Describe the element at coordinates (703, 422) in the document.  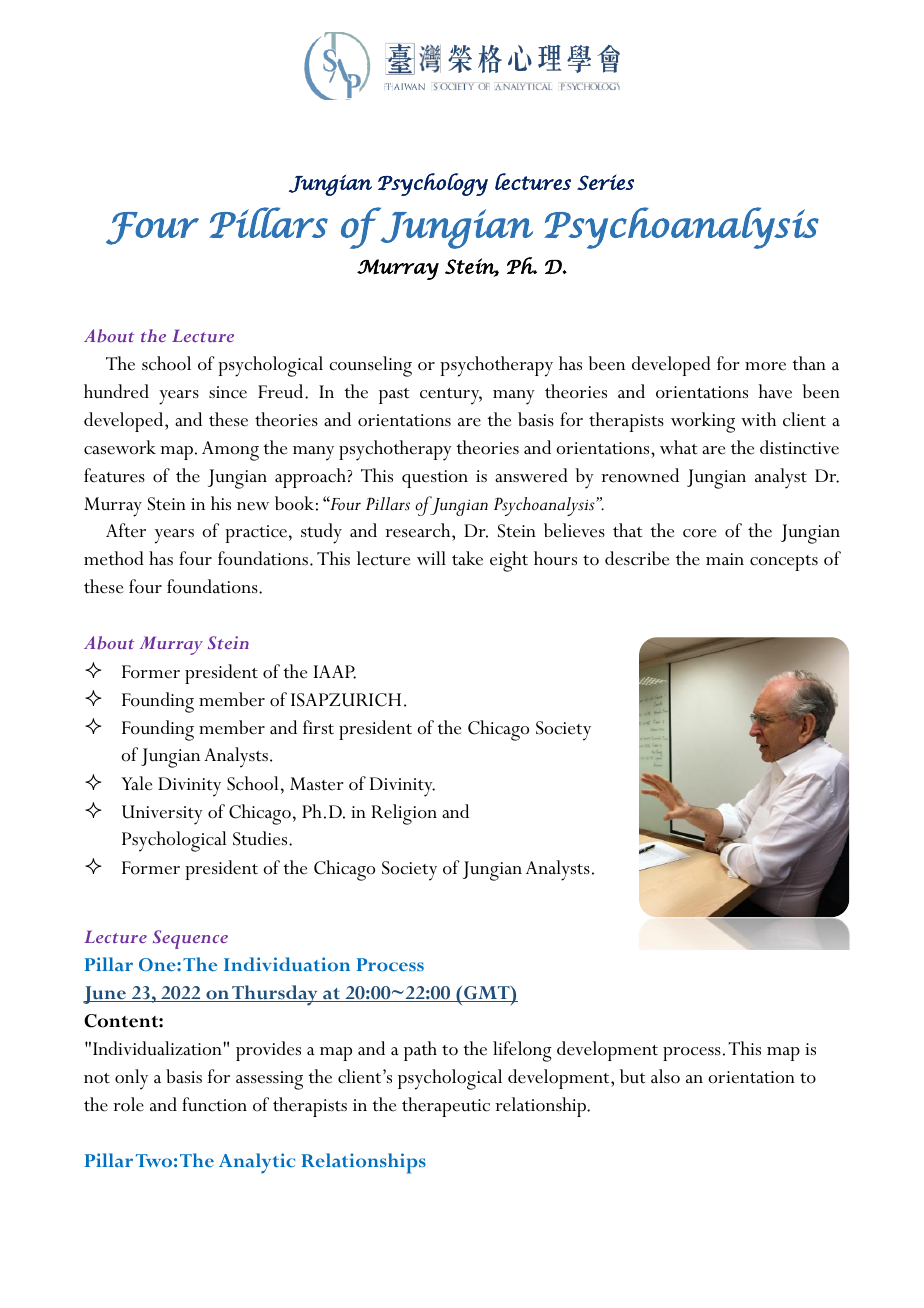
I see `working` at that location.
